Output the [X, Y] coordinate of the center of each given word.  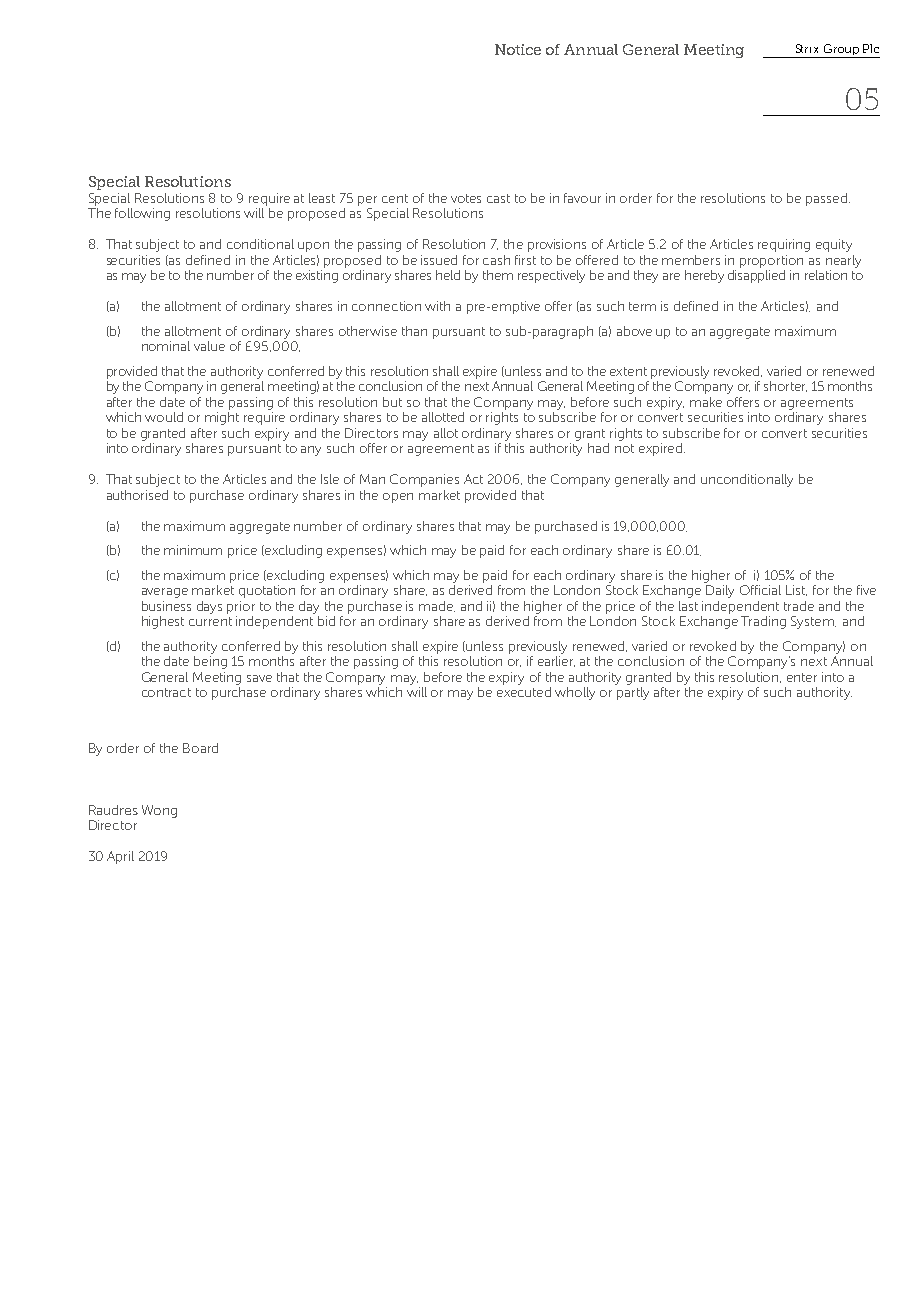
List [796, 590]
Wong [159, 811]
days [209, 607]
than [414, 331]
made [437, 606]
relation [826, 275]
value [209, 346]
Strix [807, 48]
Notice [518, 49]
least [322, 198]
